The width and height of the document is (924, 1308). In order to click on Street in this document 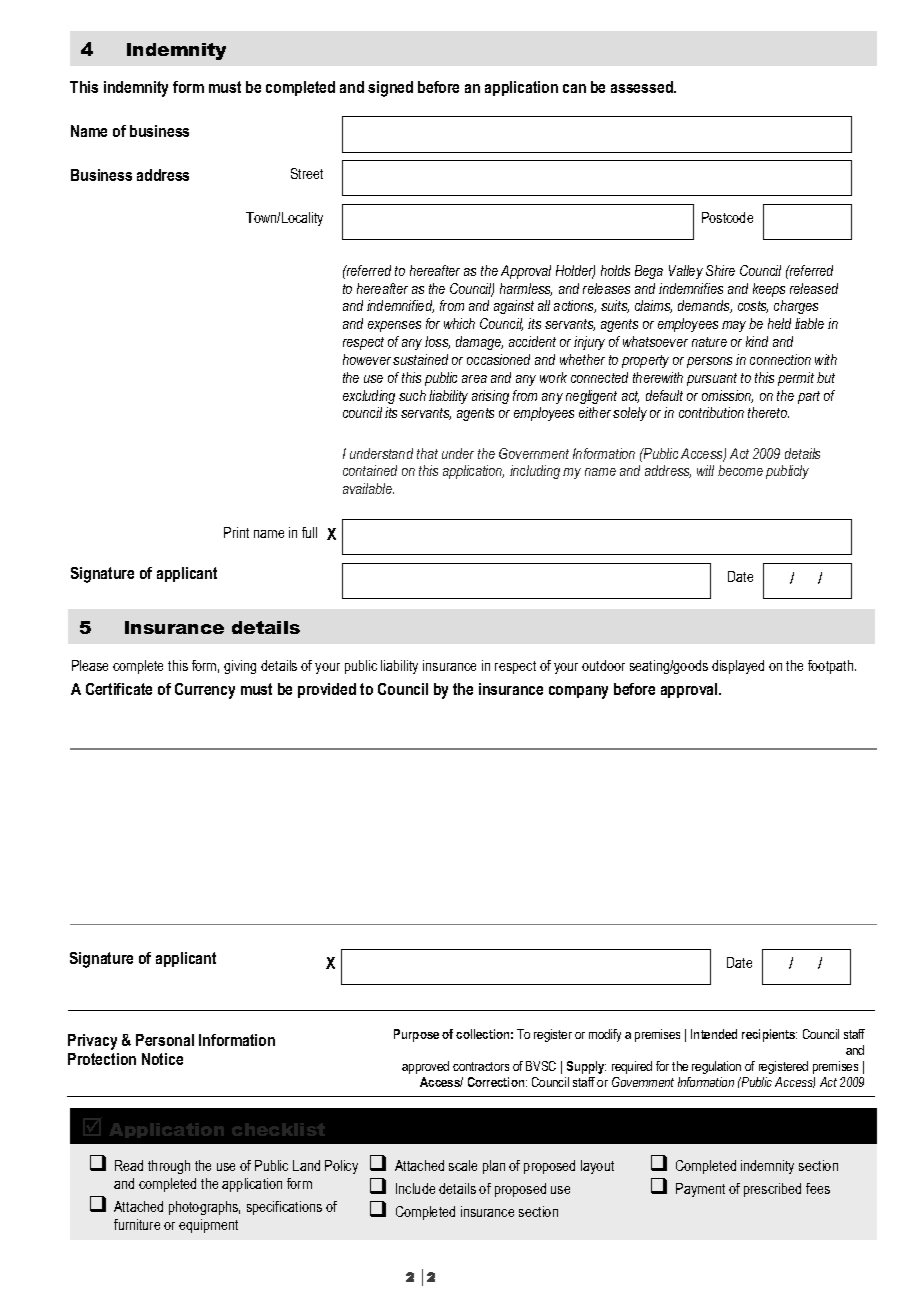, I will do `click(307, 173)`.
